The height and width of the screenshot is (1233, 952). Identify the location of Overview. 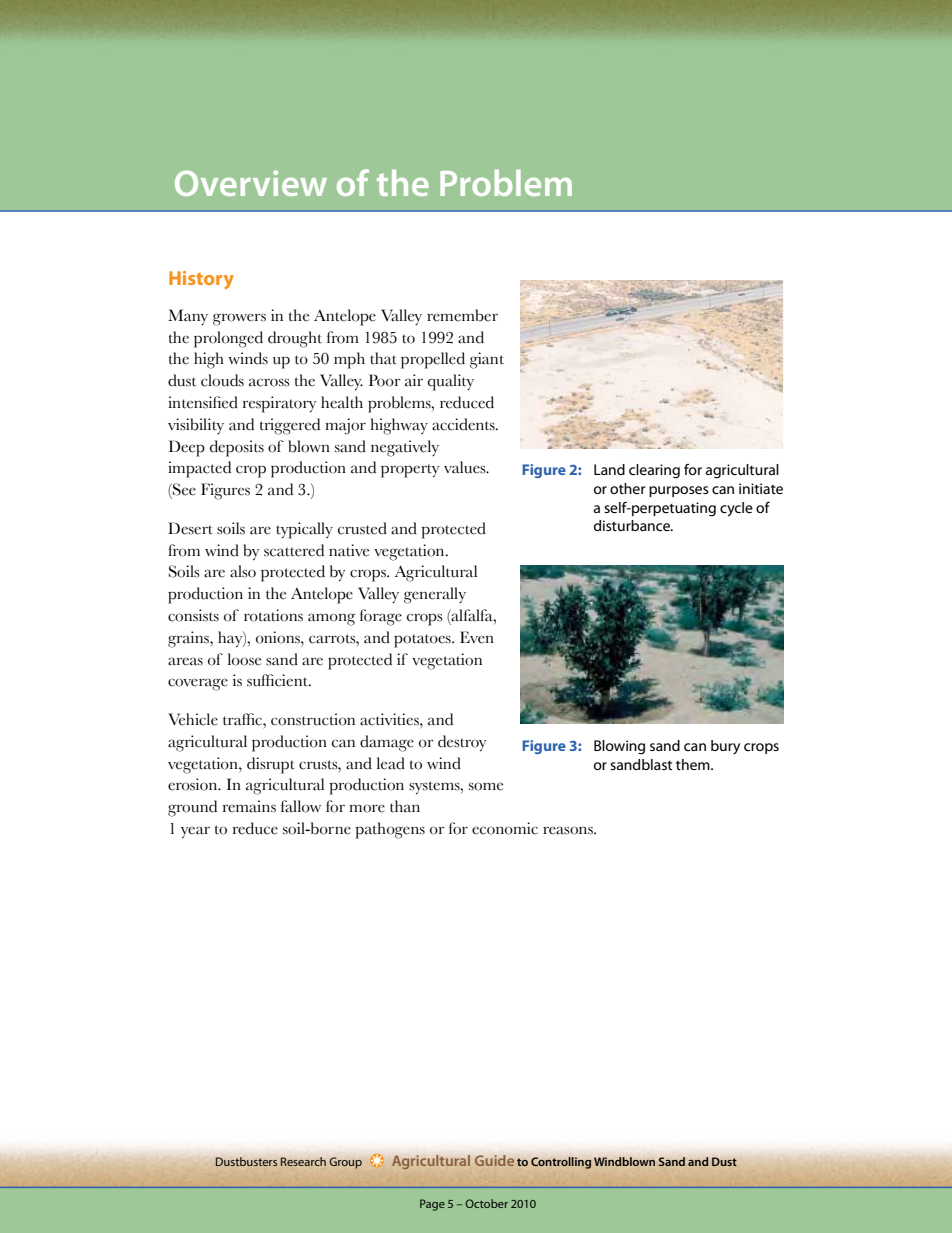
(251, 183).
